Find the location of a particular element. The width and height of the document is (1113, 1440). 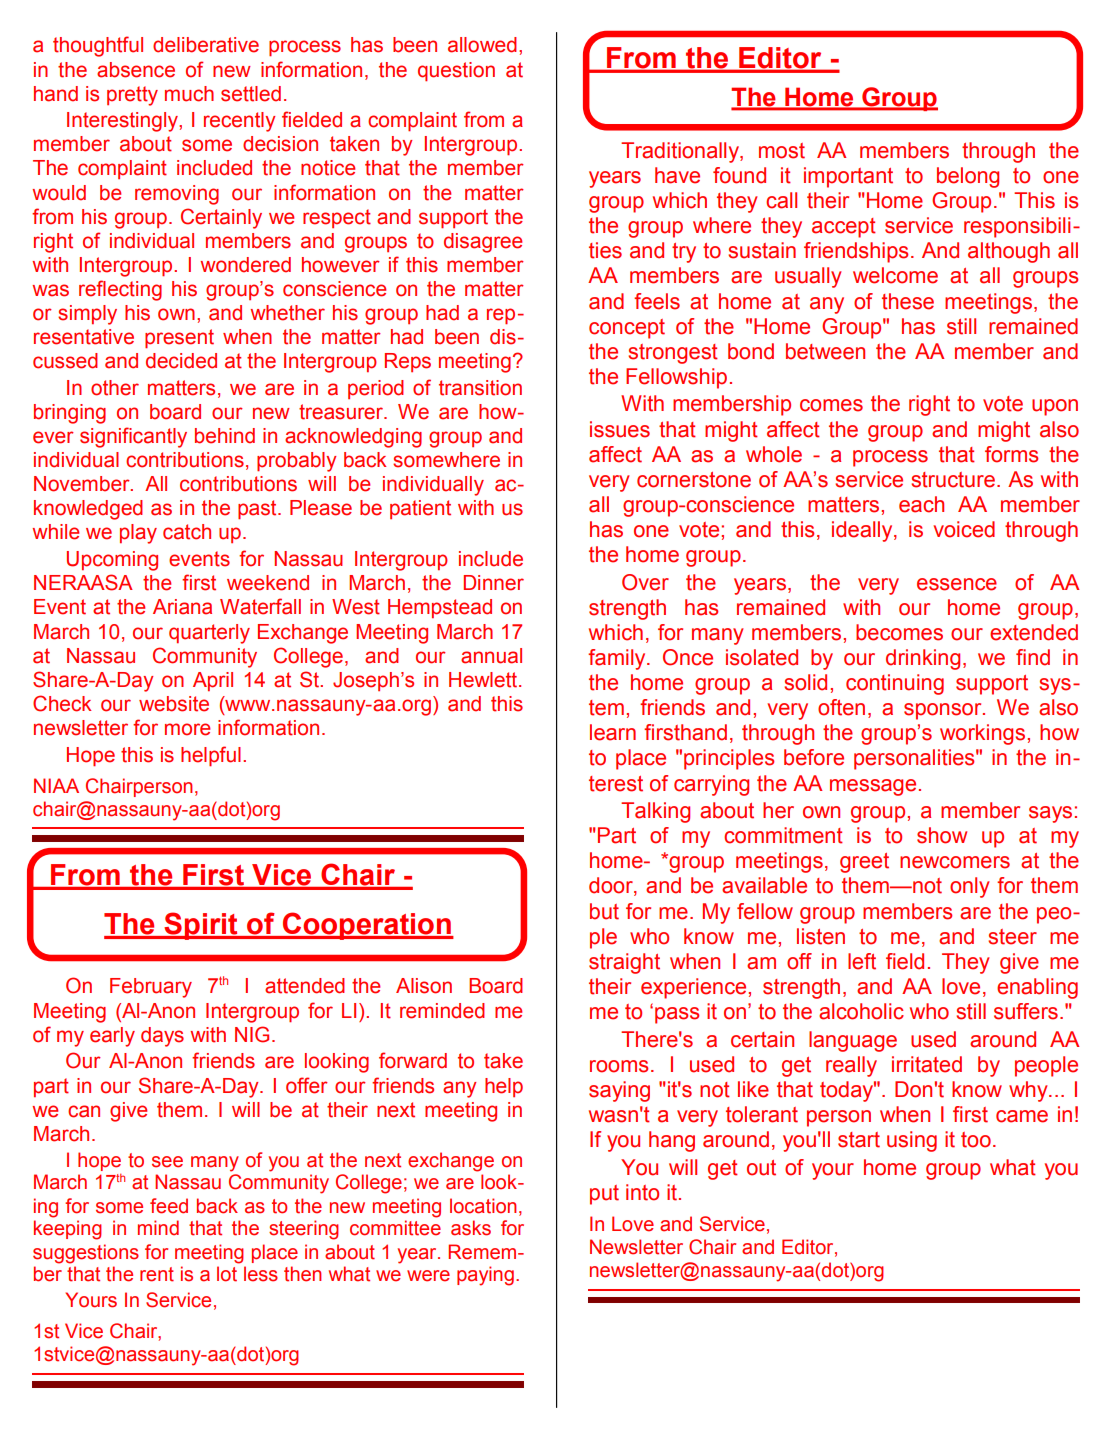

feed is located at coordinates (169, 1206).
